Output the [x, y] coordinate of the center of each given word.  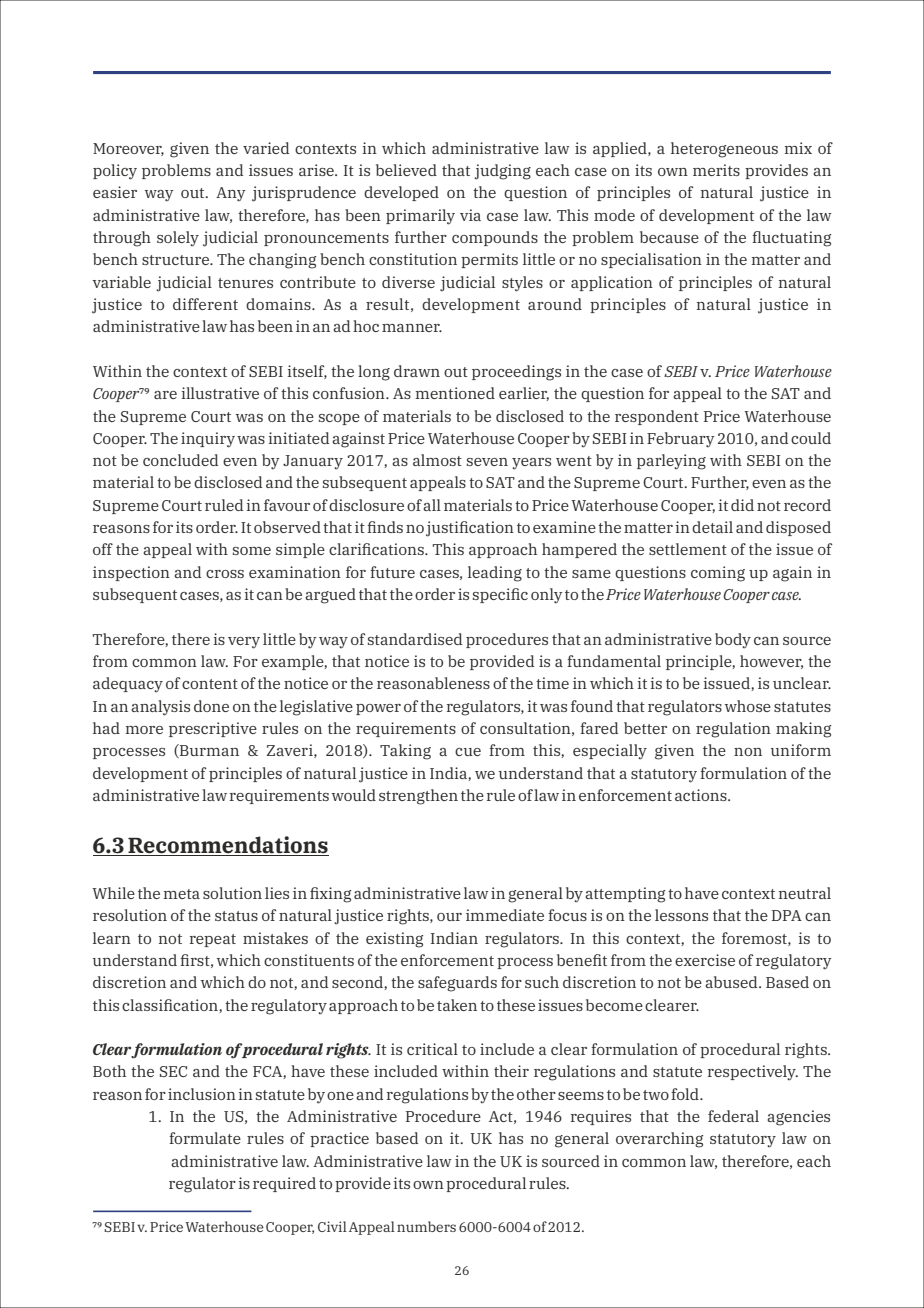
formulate [205, 1138]
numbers [426, 1226]
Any [231, 194]
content [210, 684]
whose [748, 706]
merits [716, 170]
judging [502, 172]
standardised [415, 639]
